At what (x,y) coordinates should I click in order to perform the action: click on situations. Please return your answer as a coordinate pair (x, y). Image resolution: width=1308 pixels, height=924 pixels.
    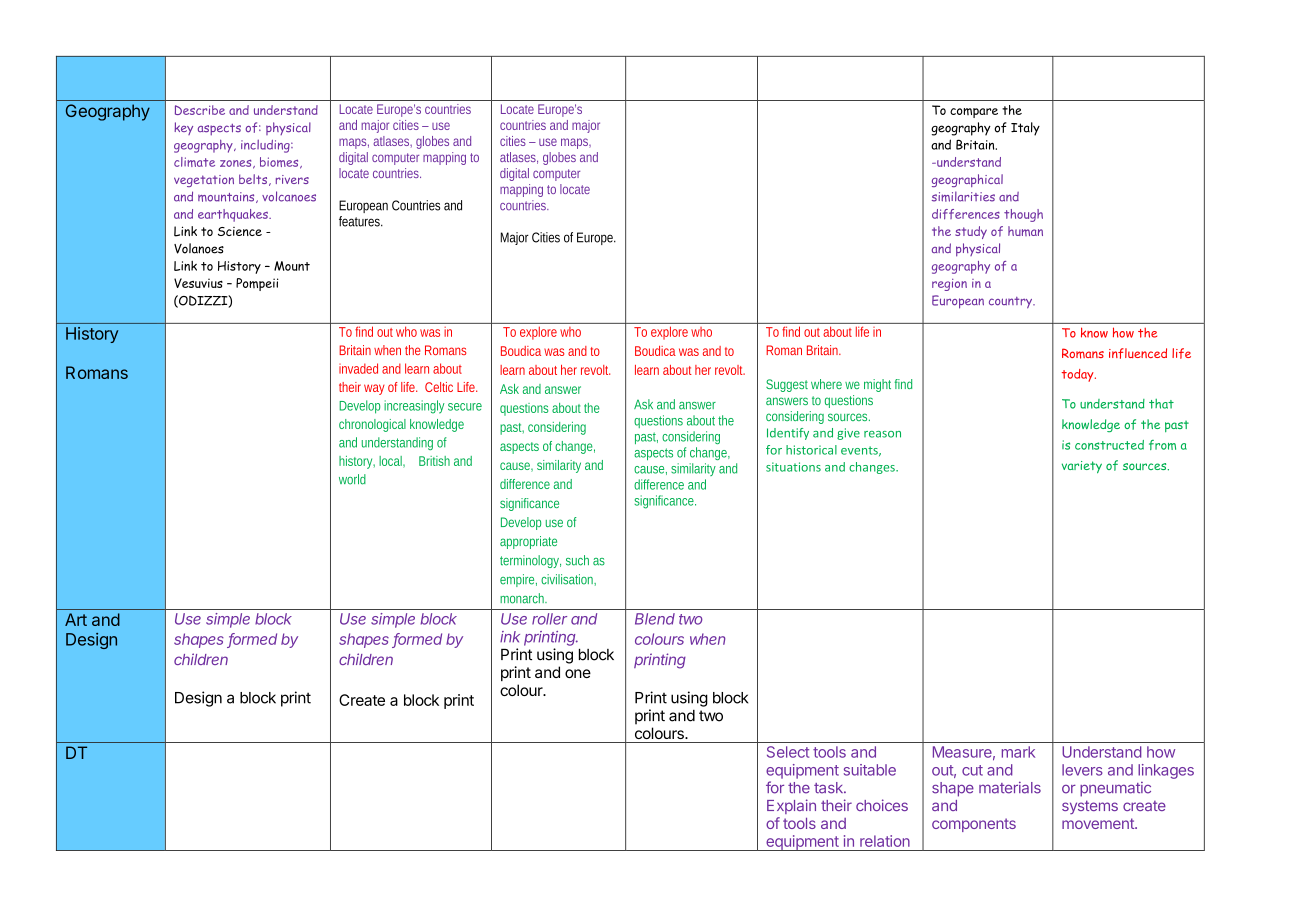
    Looking at the image, I should click on (793, 467).
